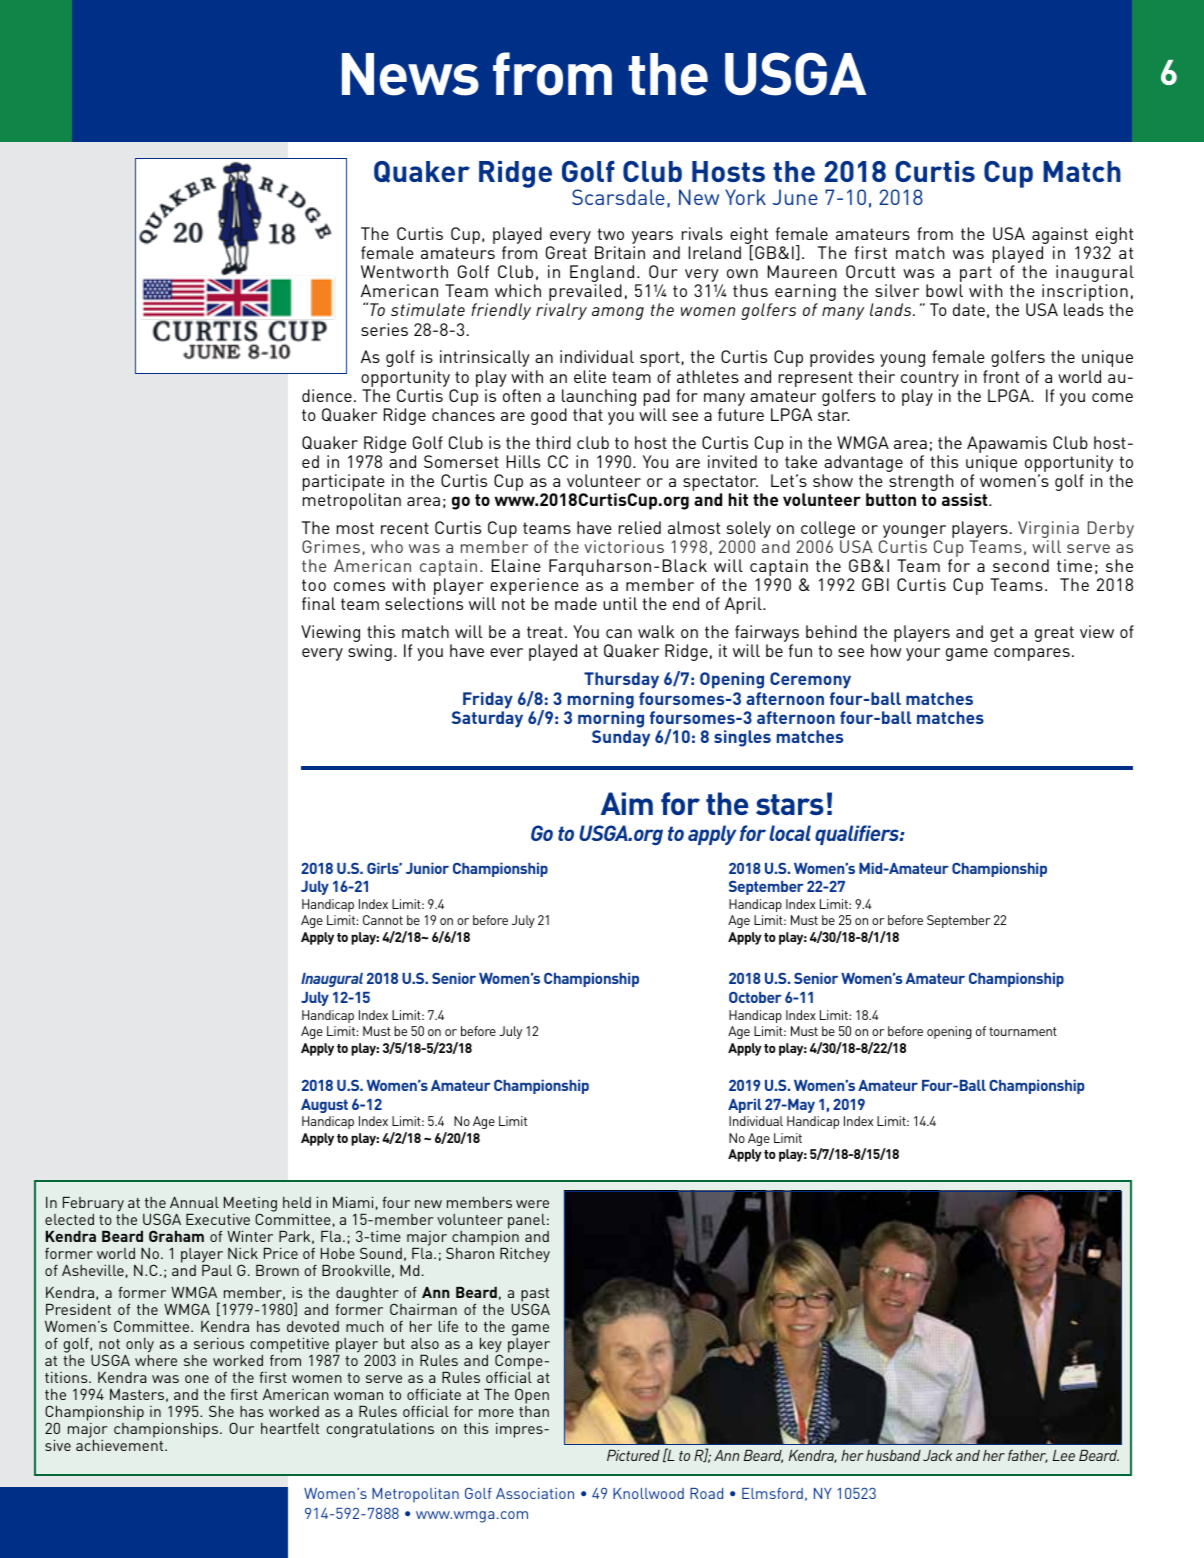 The width and height of the page is (1204, 1558). What do you see at coordinates (1060, 237) in the page?
I see `against` at bounding box center [1060, 237].
